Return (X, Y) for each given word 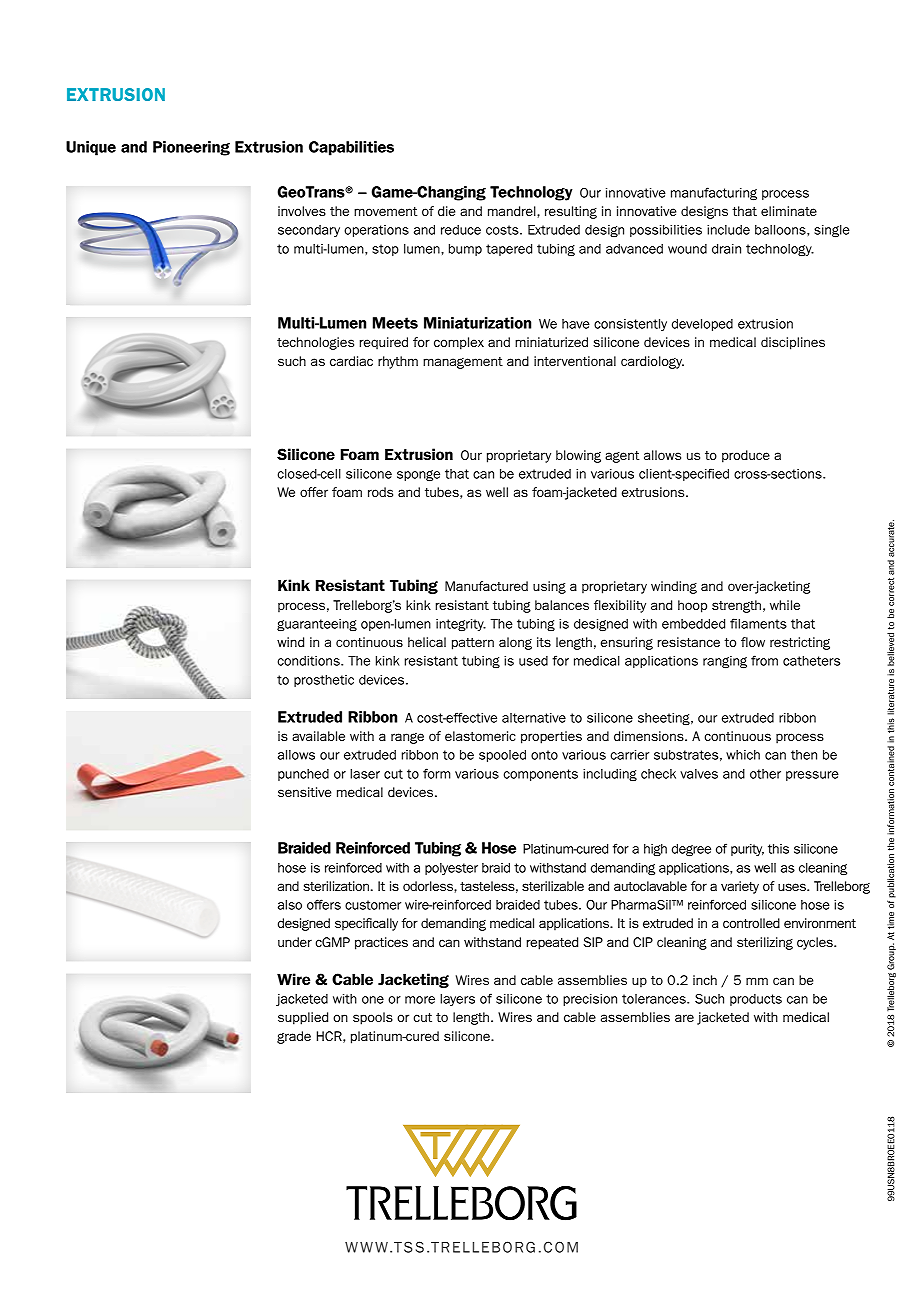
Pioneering (191, 148)
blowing (578, 456)
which (743, 755)
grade (294, 1037)
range (407, 738)
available (318, 736)
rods (380, 492)
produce (746, 456)
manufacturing (714, 193)
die (446, 211)
